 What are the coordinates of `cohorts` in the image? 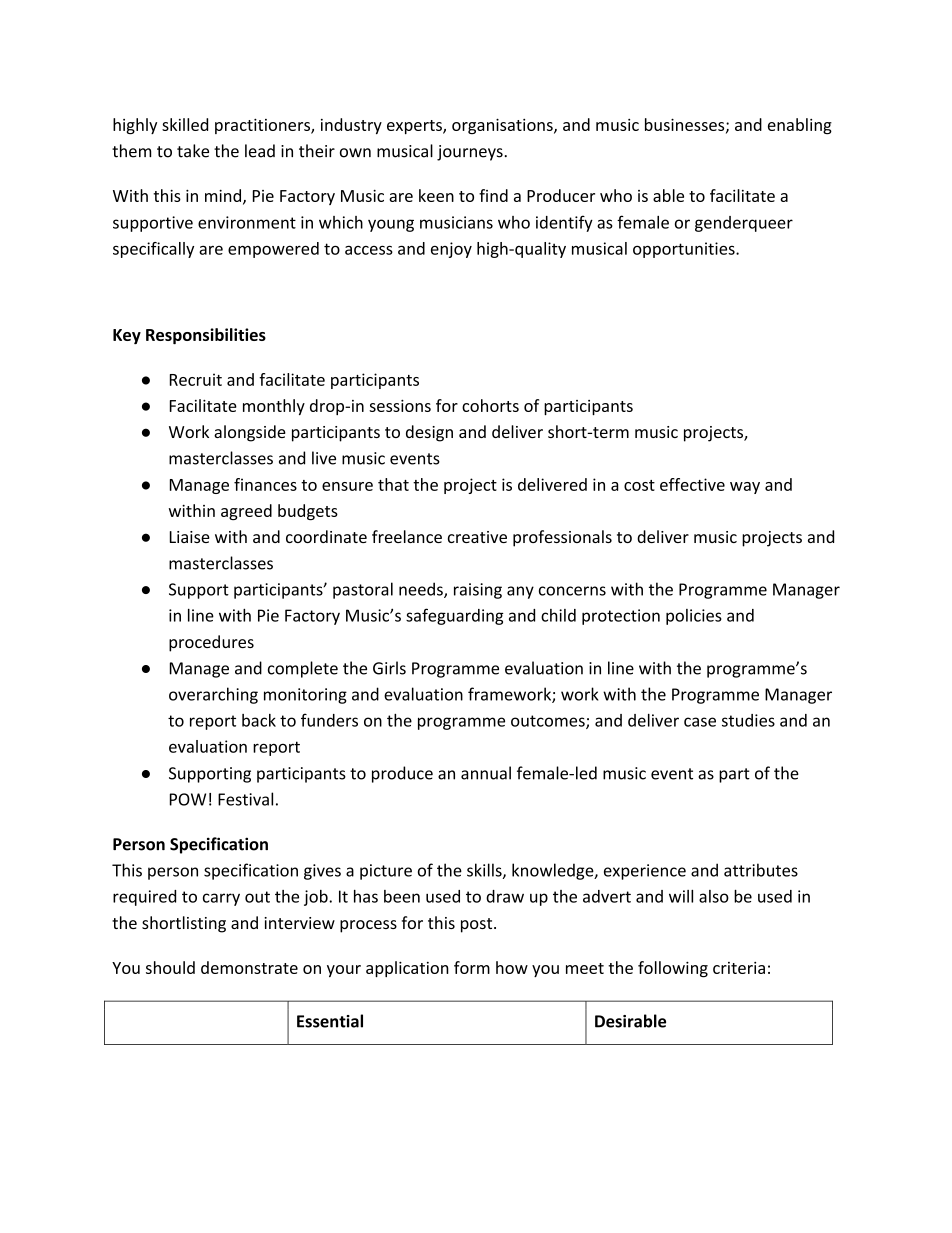 It's located at (490, 405).
